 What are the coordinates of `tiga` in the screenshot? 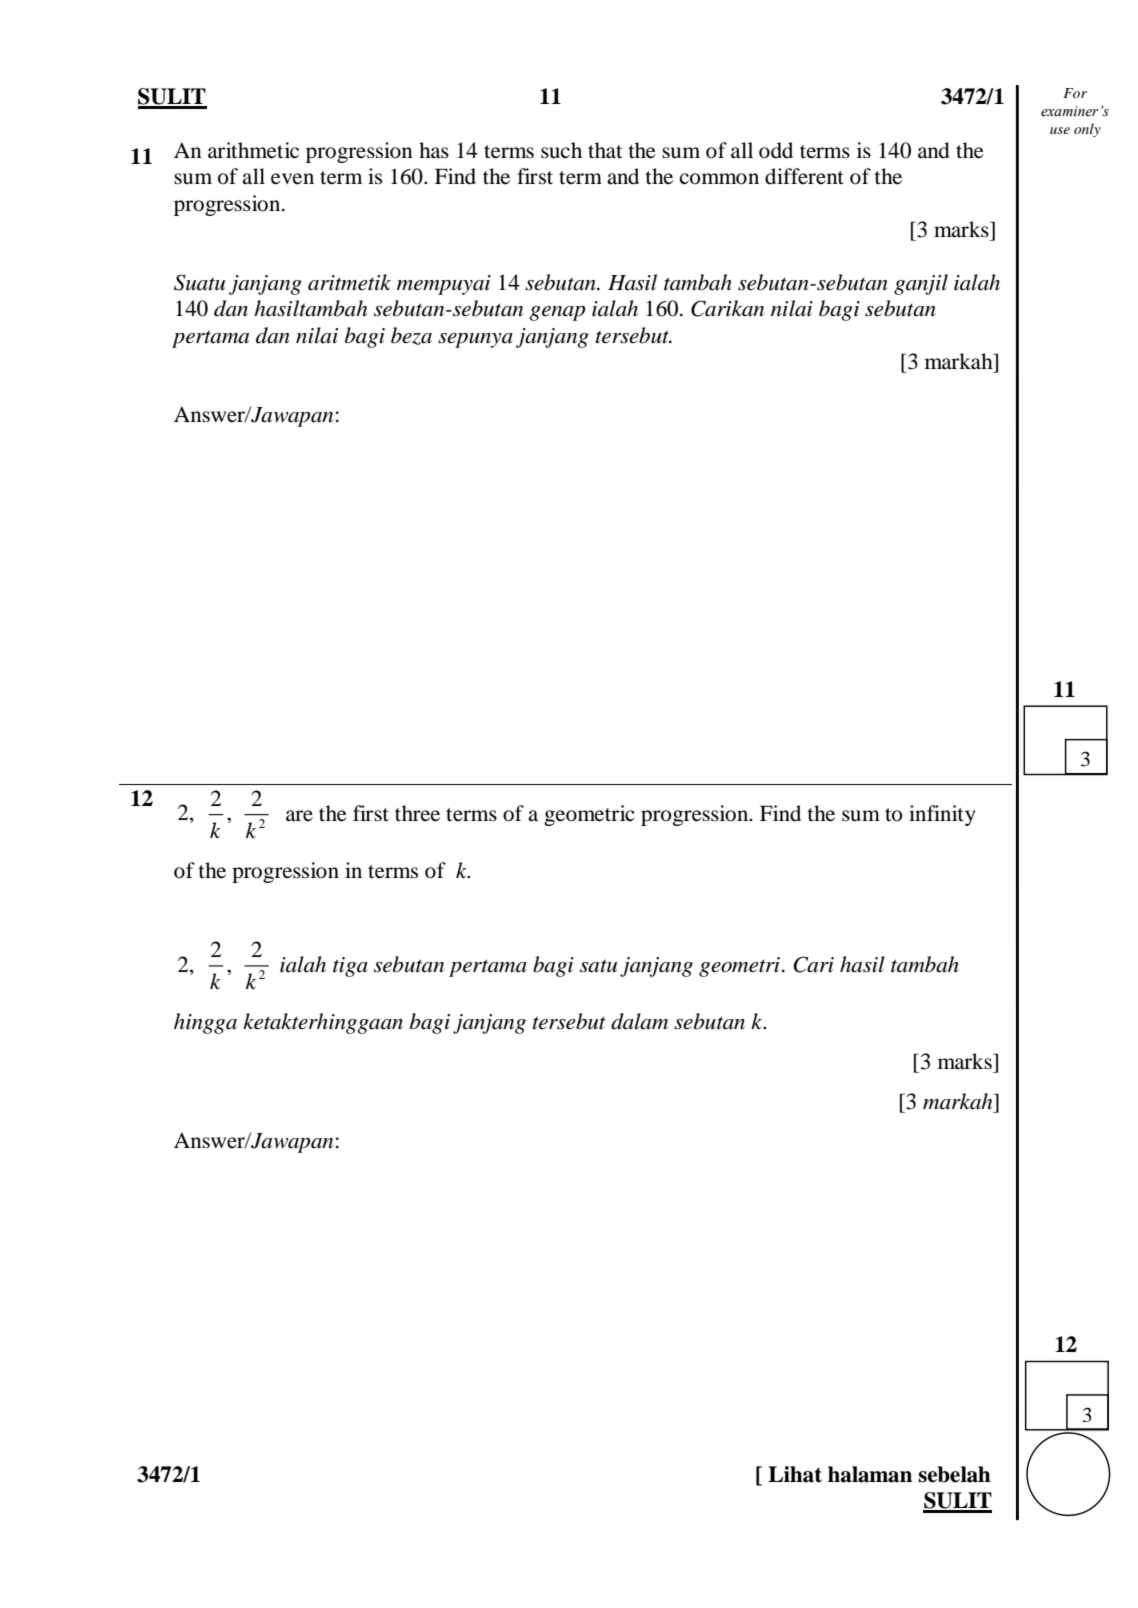 It's located at (350, 967).
